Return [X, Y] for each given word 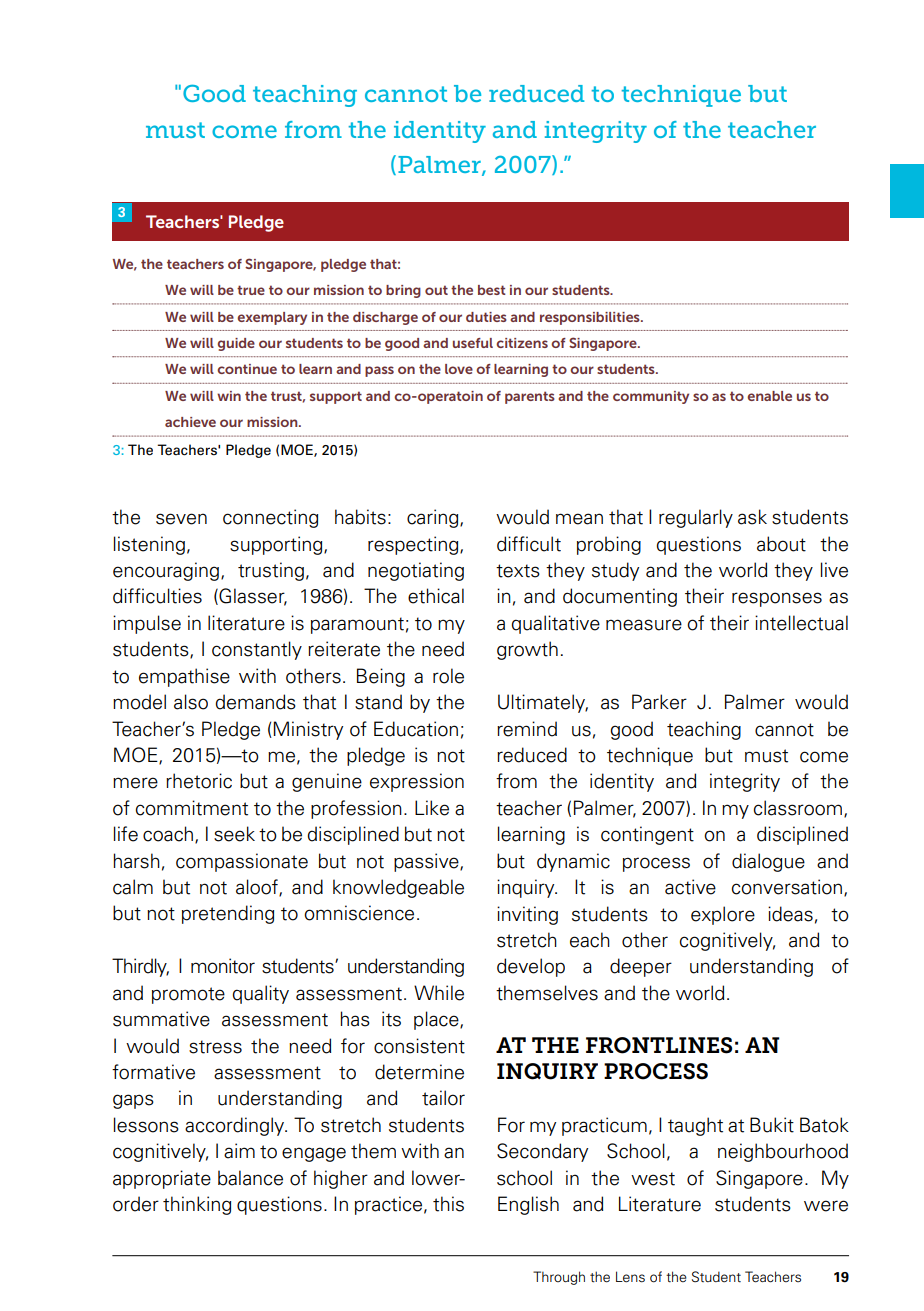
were [826, 1206]
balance [250, 1178]
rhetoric [199, 781]
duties [486, 317]
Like [432, 808]
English [528, 1205]
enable [769, 396]
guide [236, 344]
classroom [798, 808]
